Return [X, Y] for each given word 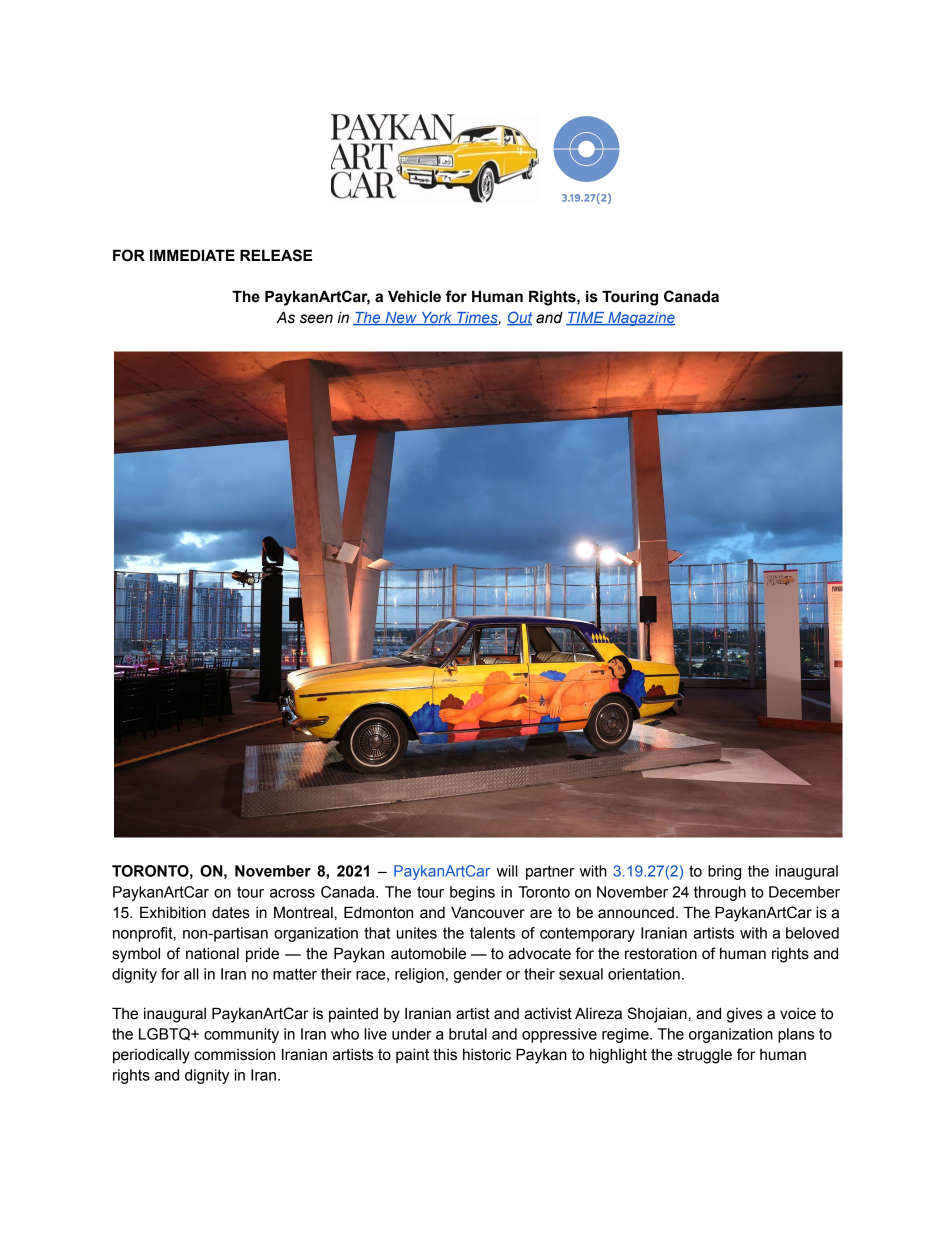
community [241, 1035]
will [507, 871]
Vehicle [414, 296]
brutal [468, 1034]
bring [724, 872]
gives [744, 1015]
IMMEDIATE [192, 255]
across [292, 893]
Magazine [640, 319]
